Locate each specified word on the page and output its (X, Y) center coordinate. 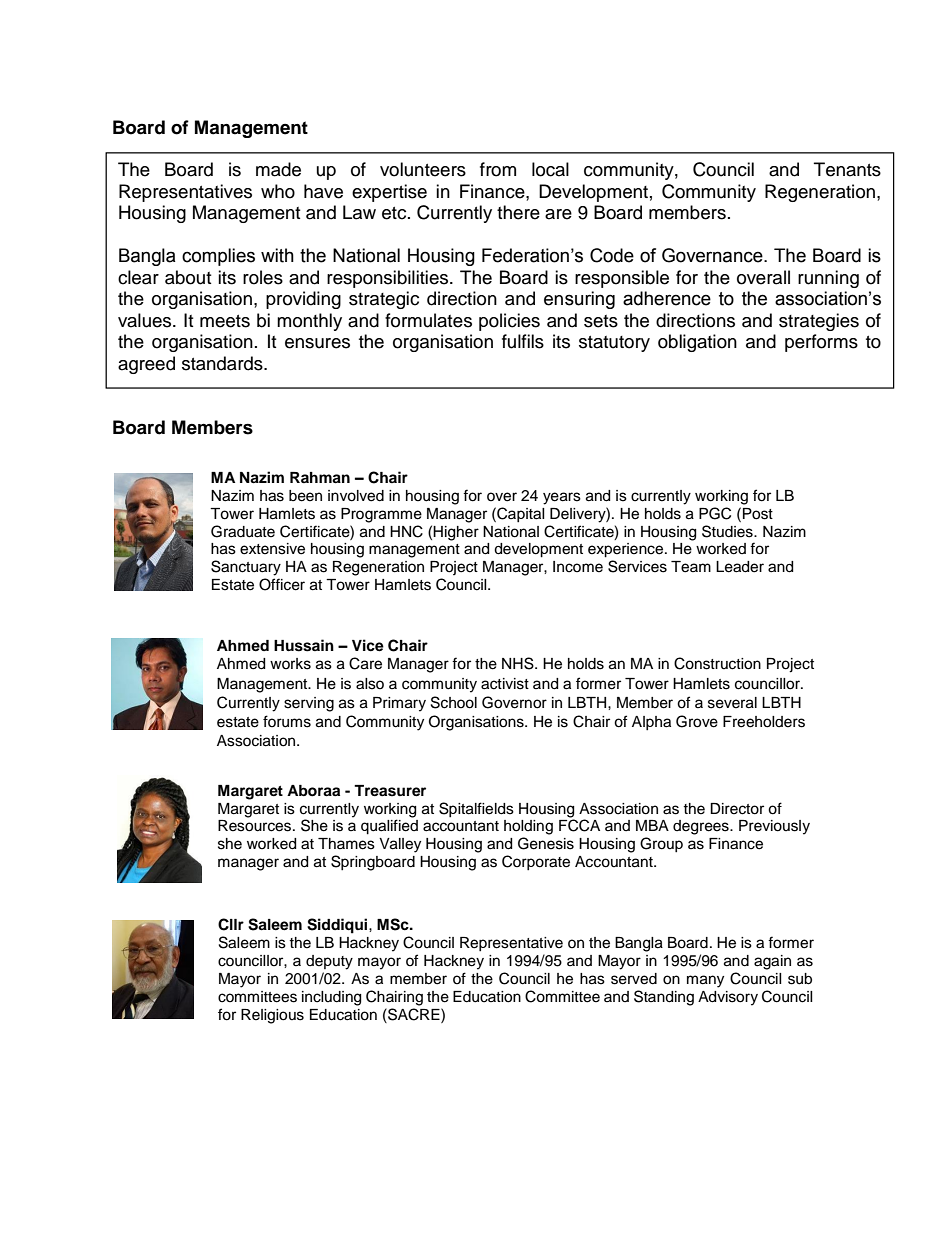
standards (223, 363)
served (634, 979)
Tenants (847, 169)
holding (528, 827)
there (518, 212)
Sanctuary (246, 568)
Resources (256, 826)
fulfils (523, 341)
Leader (740, 567)
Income (578, 567)
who (278, 191)
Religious (272, 1016)
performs (821, 343)
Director (737, 809)
